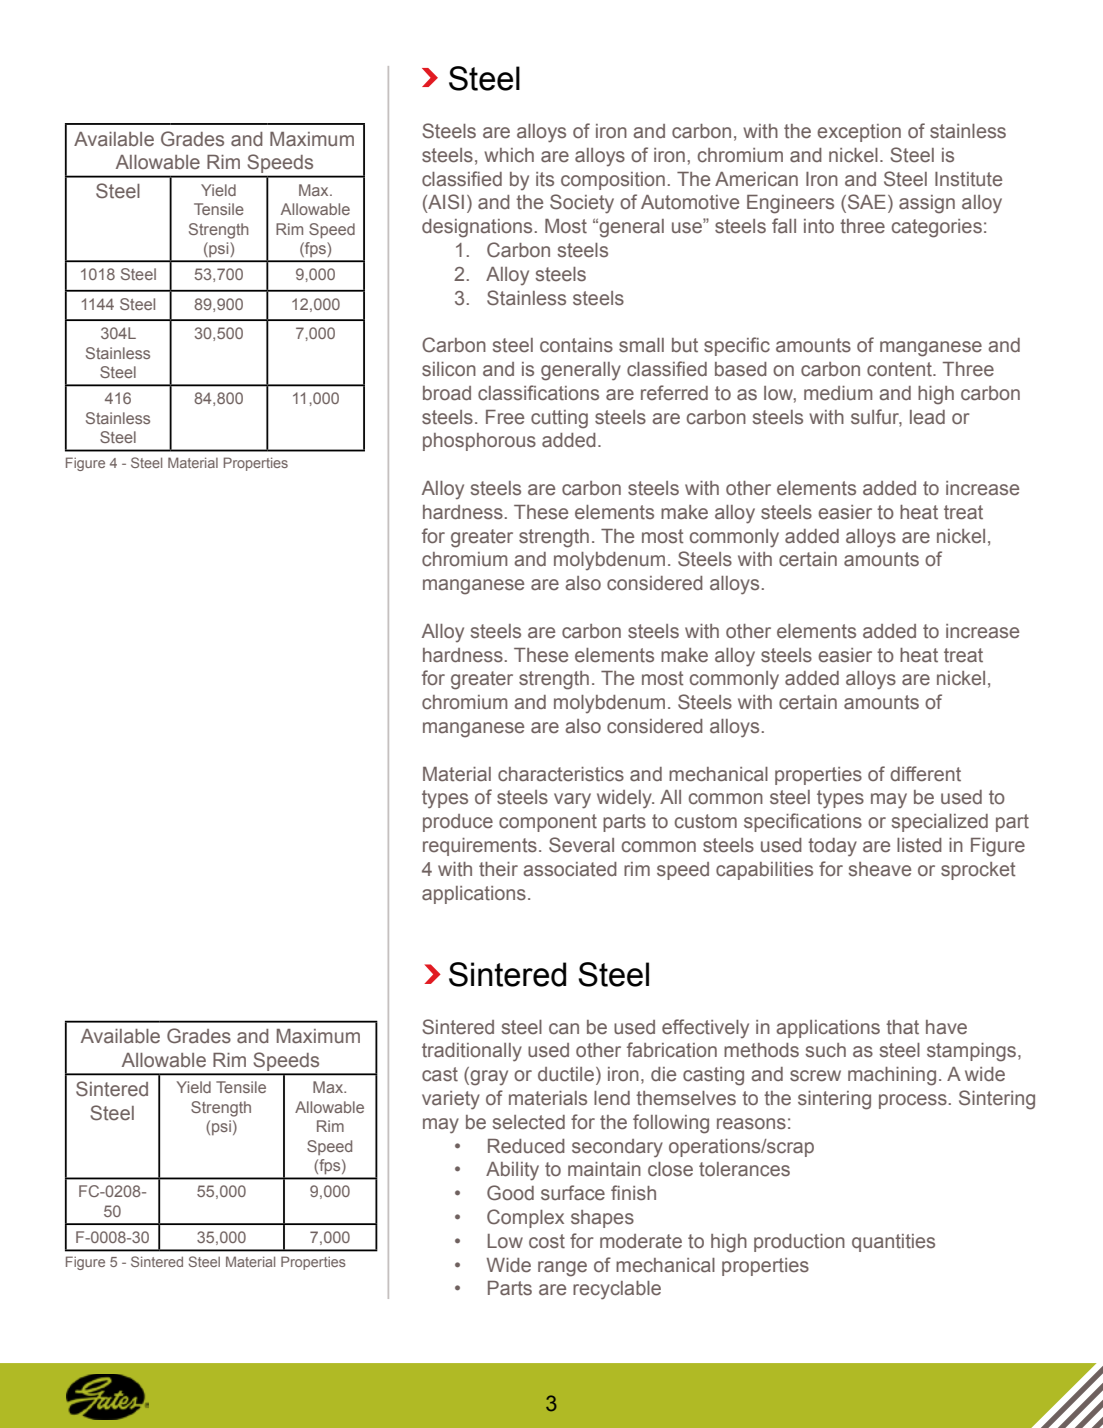 The height and width of the page is (1428, 1103). What do you see at coordinates (525, 1218) in the page?
I see `Complex` at bounding box center [525, 1218].
